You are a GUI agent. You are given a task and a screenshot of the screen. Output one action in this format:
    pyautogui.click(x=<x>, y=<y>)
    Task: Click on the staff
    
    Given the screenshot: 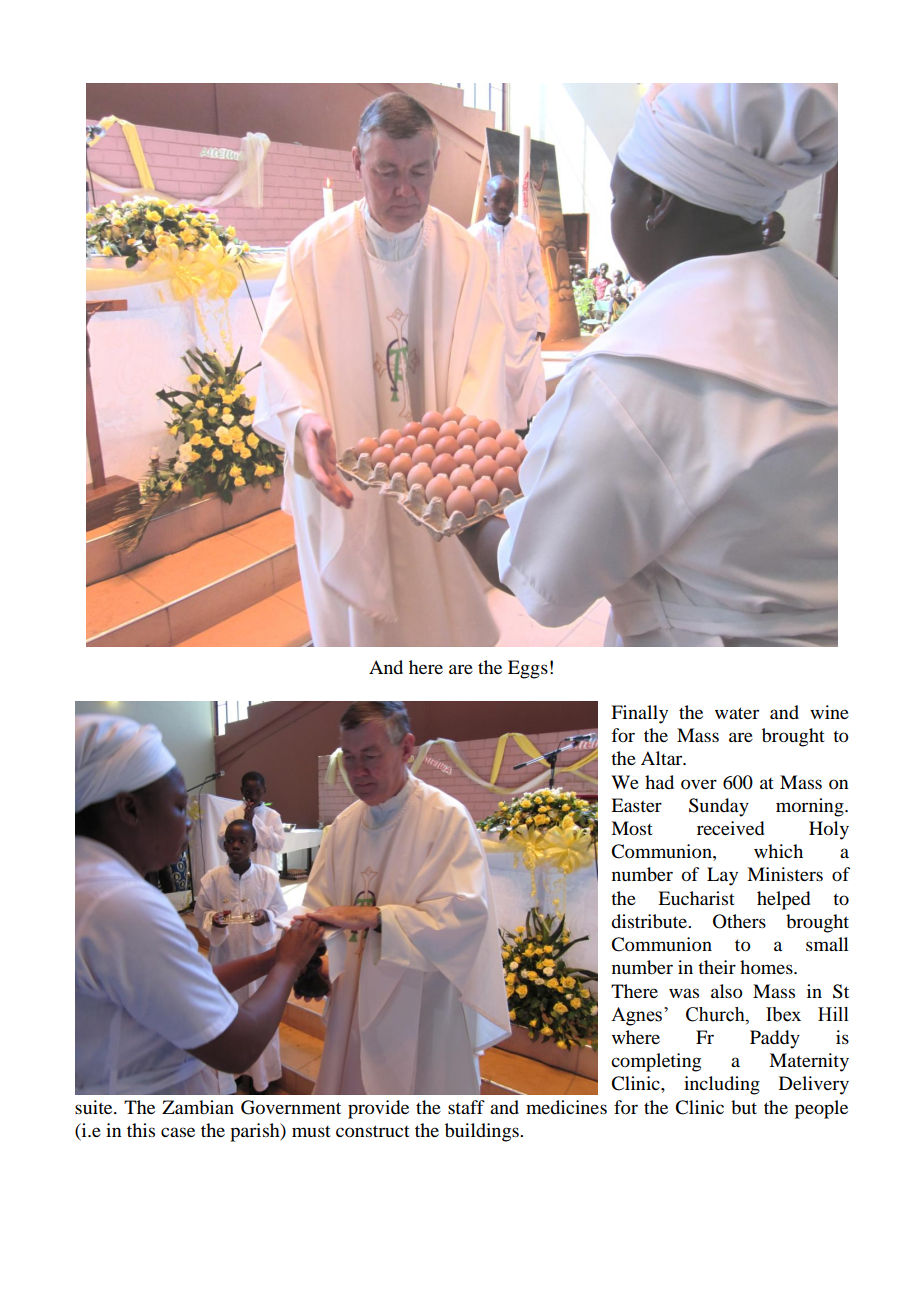 What is the action you would take?
    pyautogui.click(x=466, y=1107)
